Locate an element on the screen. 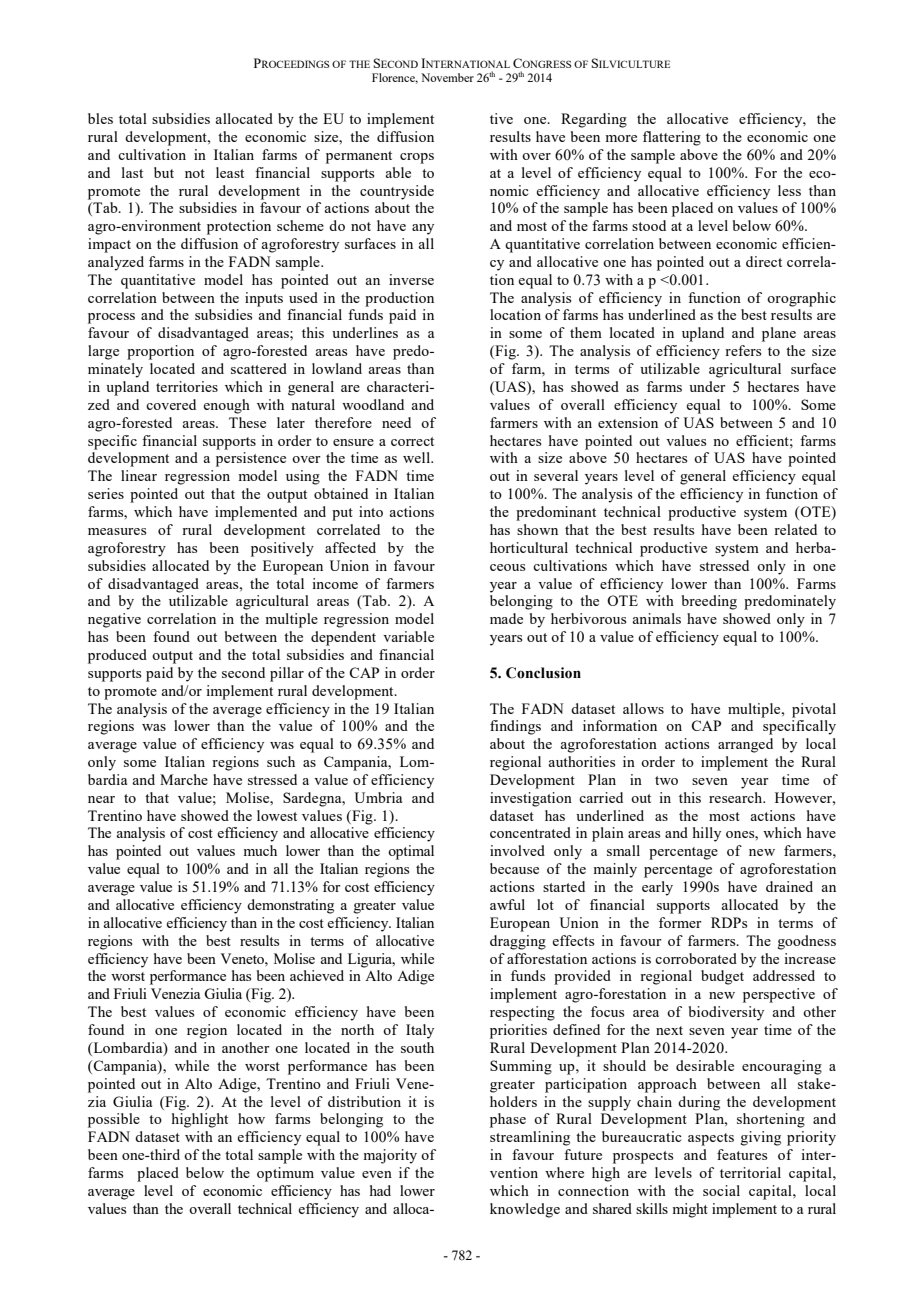 The image size is (924, 1308). least is located at coordinates (230, 172).
